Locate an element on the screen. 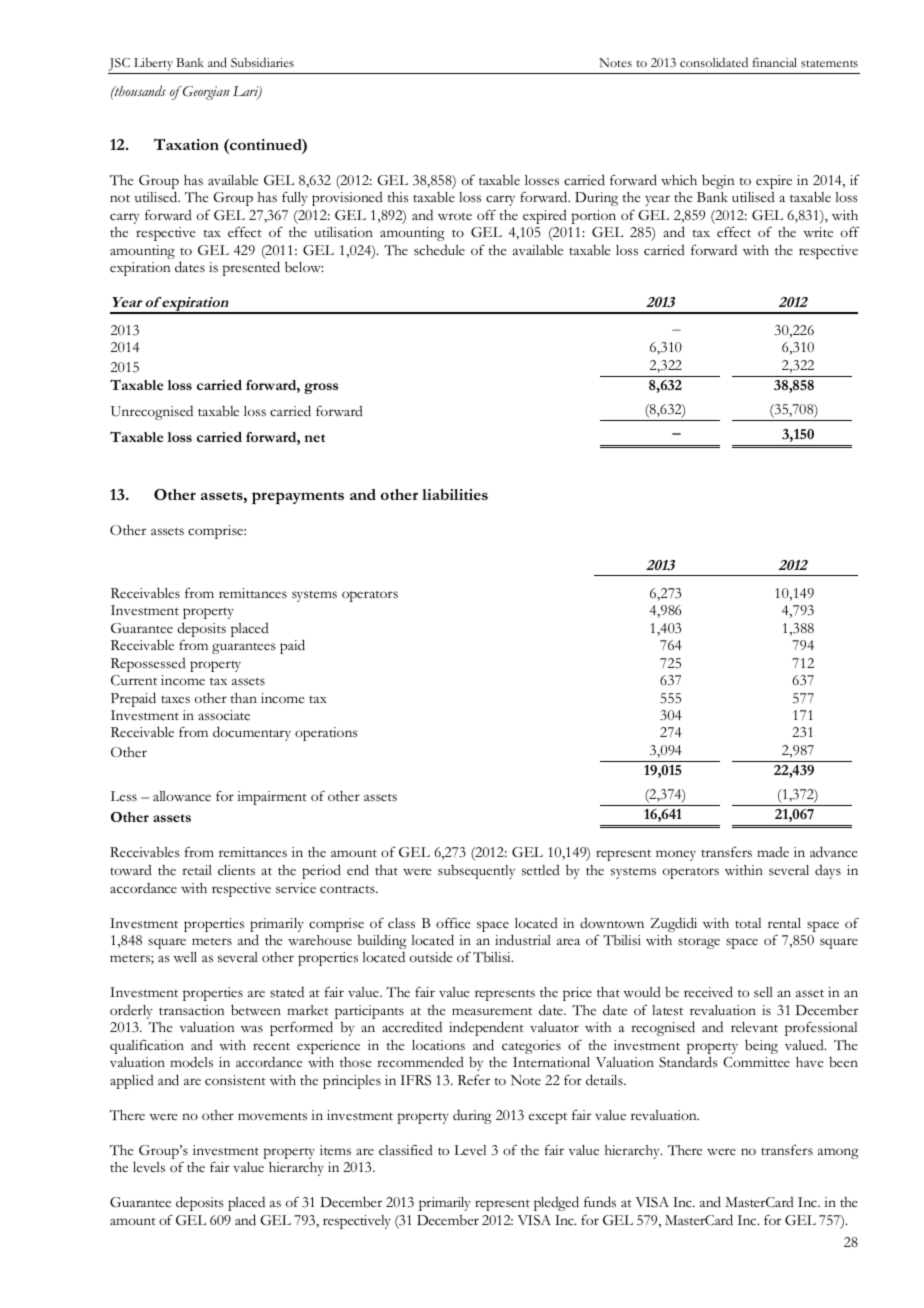 The image size is (924, 1308). subsequently is located at coordinates (476, 872).
